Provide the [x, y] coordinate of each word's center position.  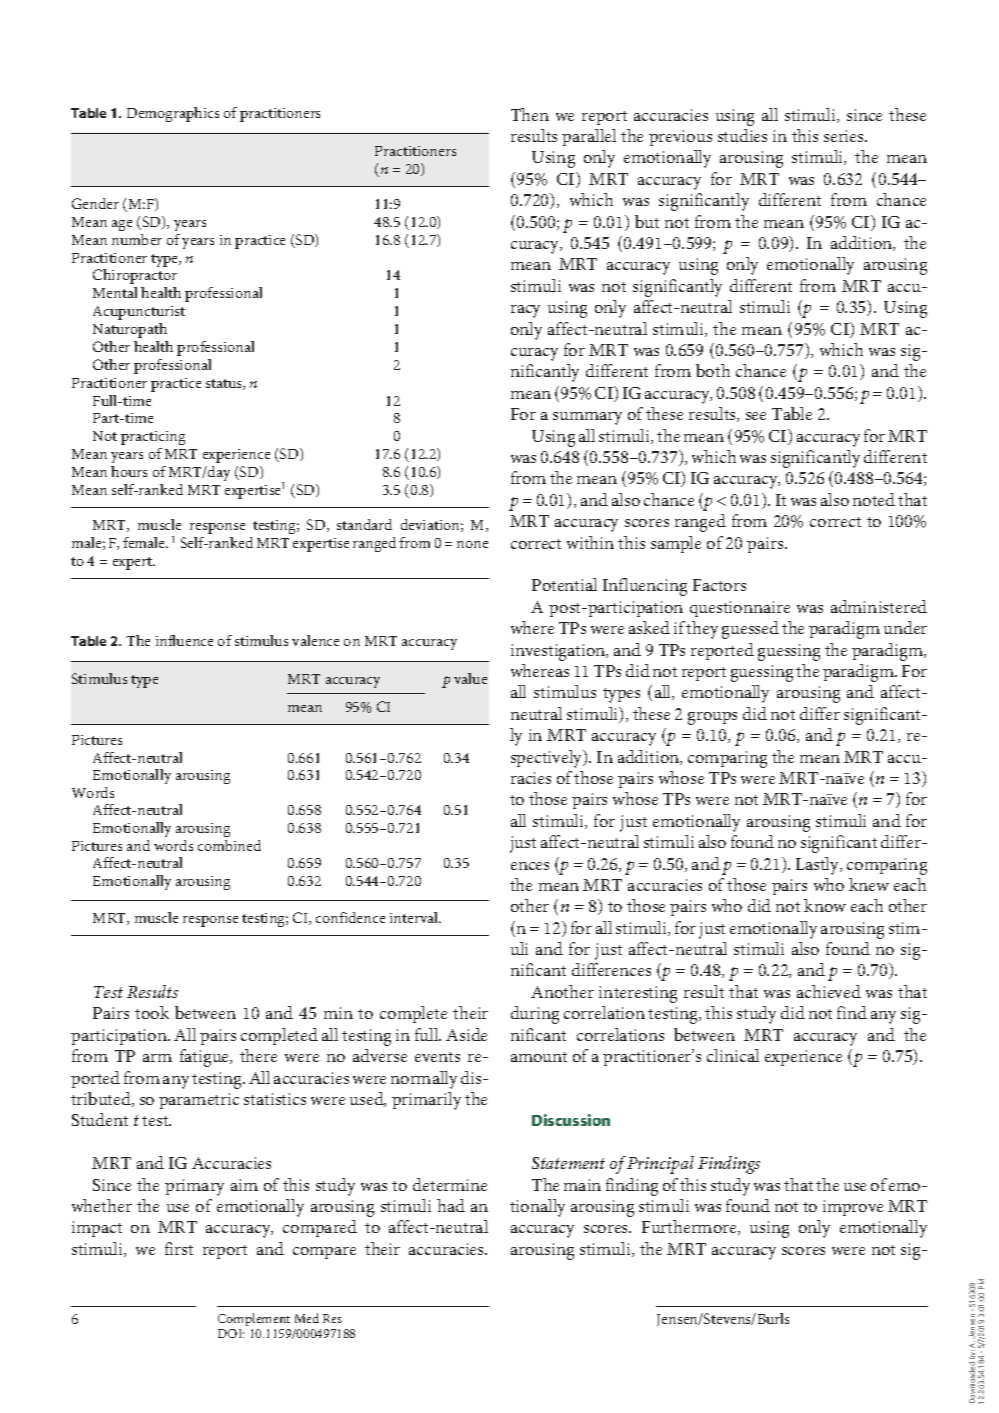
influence [184, 640]
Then [530, 114]
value [470, 678]
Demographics [173, 114]
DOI [231, 1333]
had [451, 1205]
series [845, 136]
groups [712, 718]
